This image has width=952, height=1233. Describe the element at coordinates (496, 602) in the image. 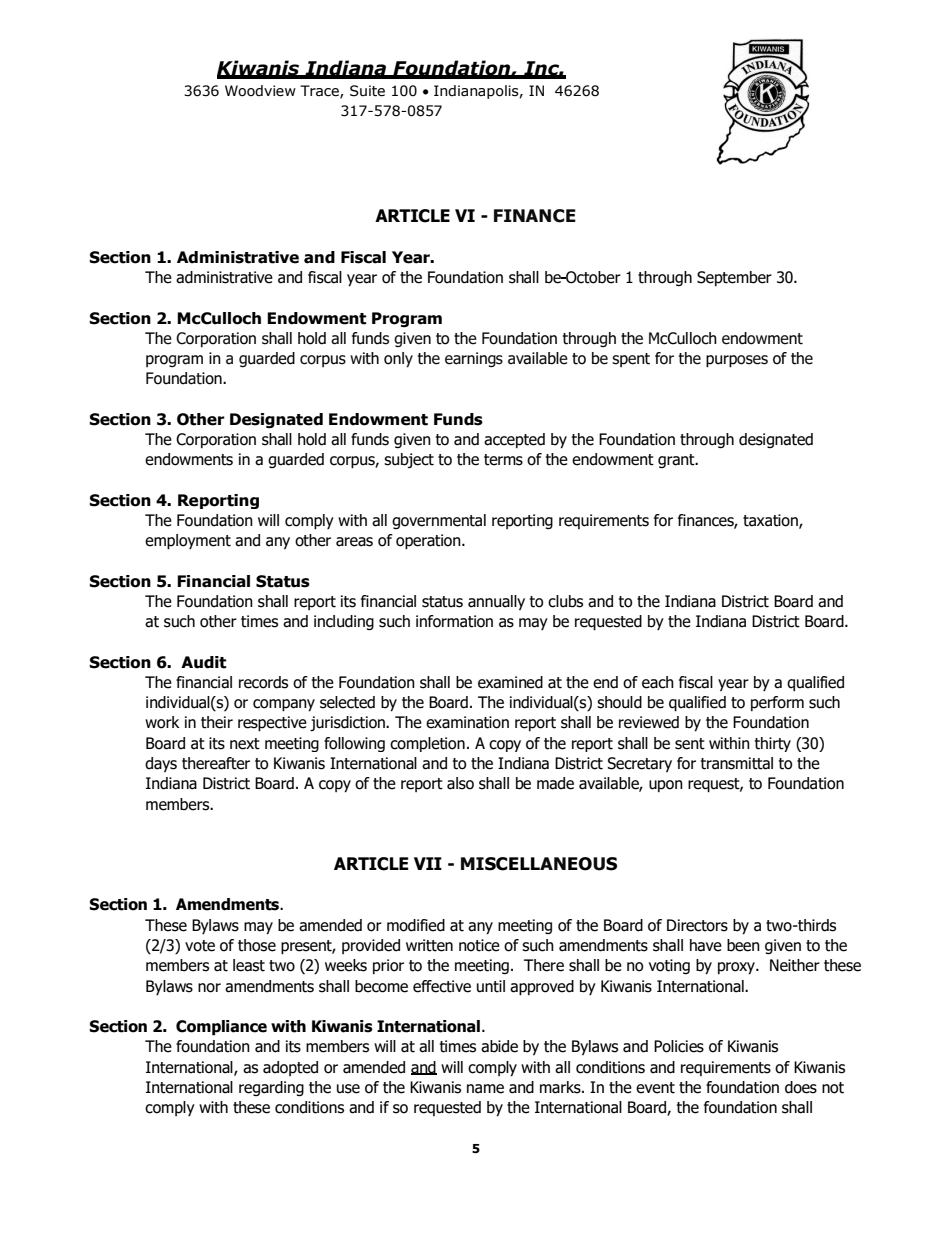

I see `annually` at that location.
